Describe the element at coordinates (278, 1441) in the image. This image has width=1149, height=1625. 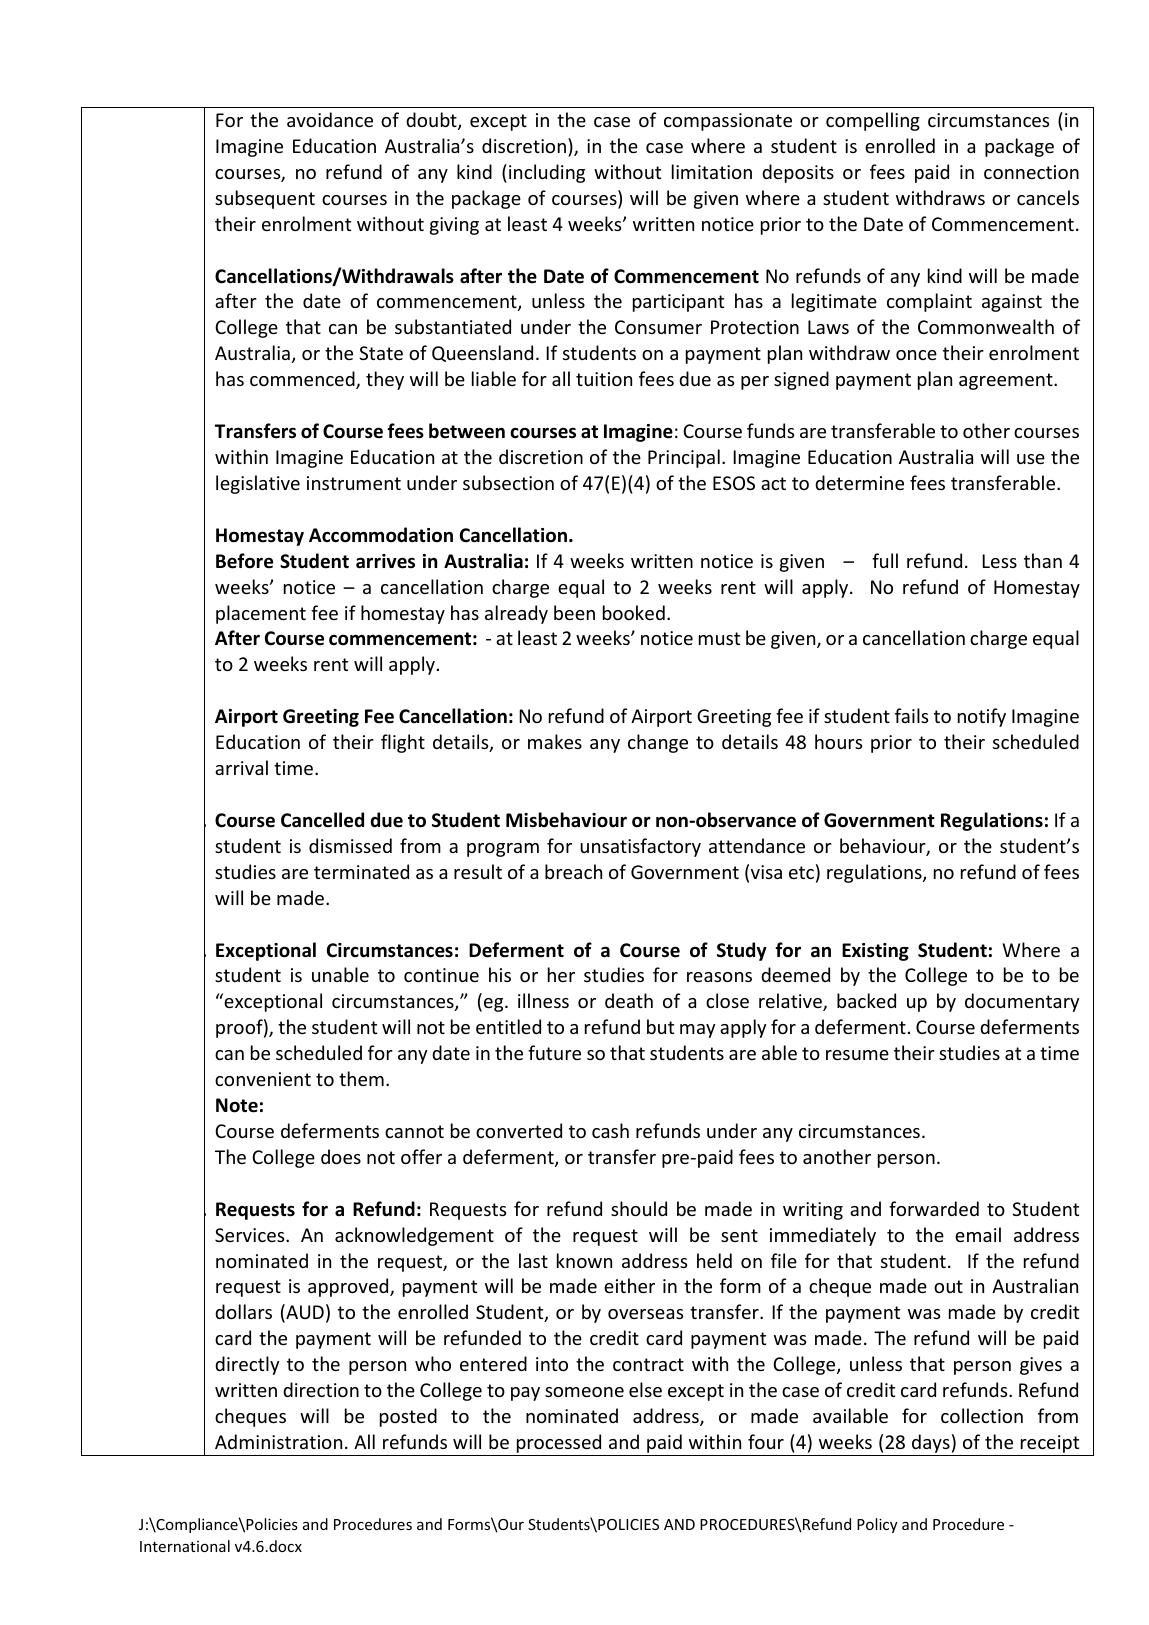
I see `Administration` at that location.
